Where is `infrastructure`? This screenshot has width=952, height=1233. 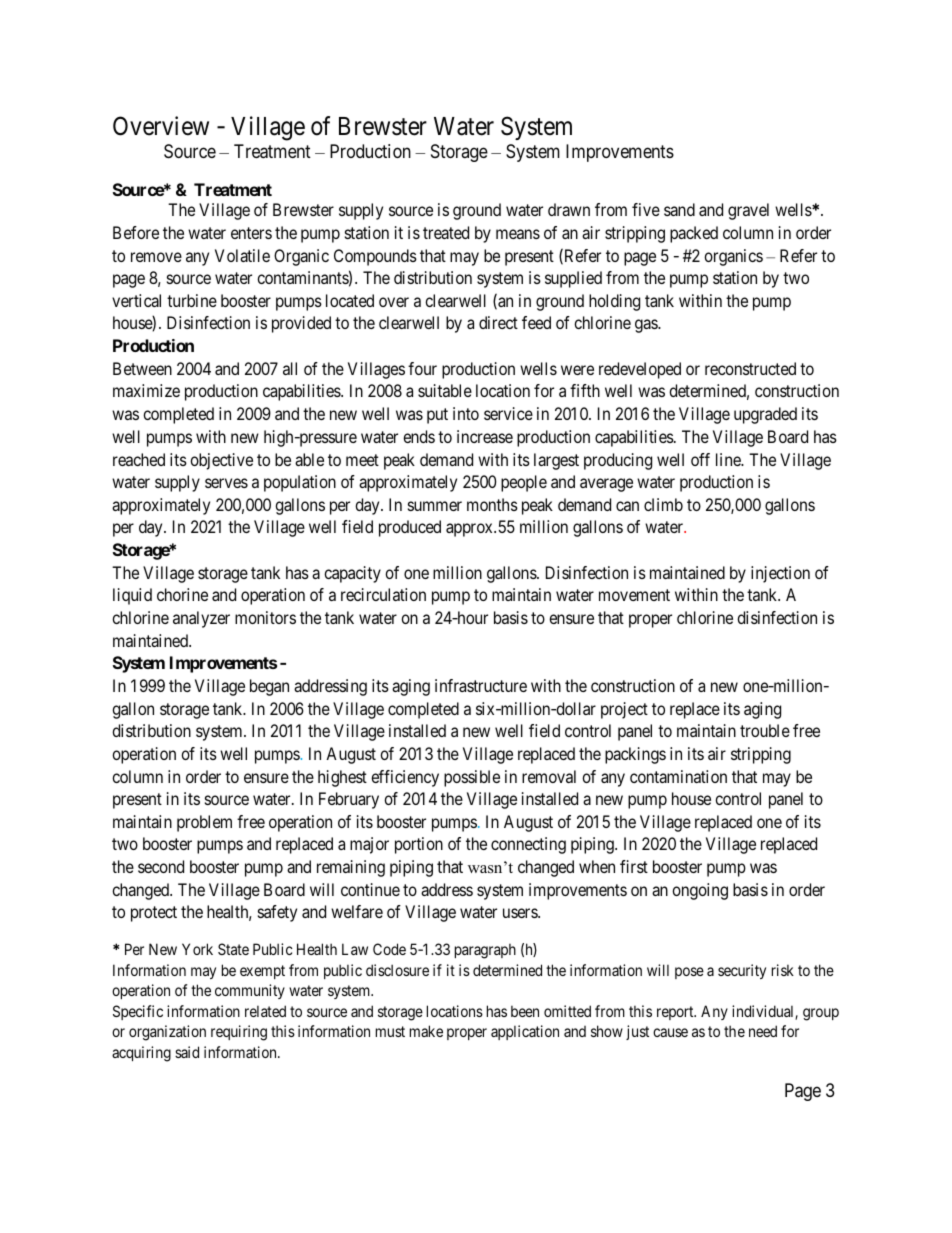 infrastructure is located at coordinates (481, 685).
